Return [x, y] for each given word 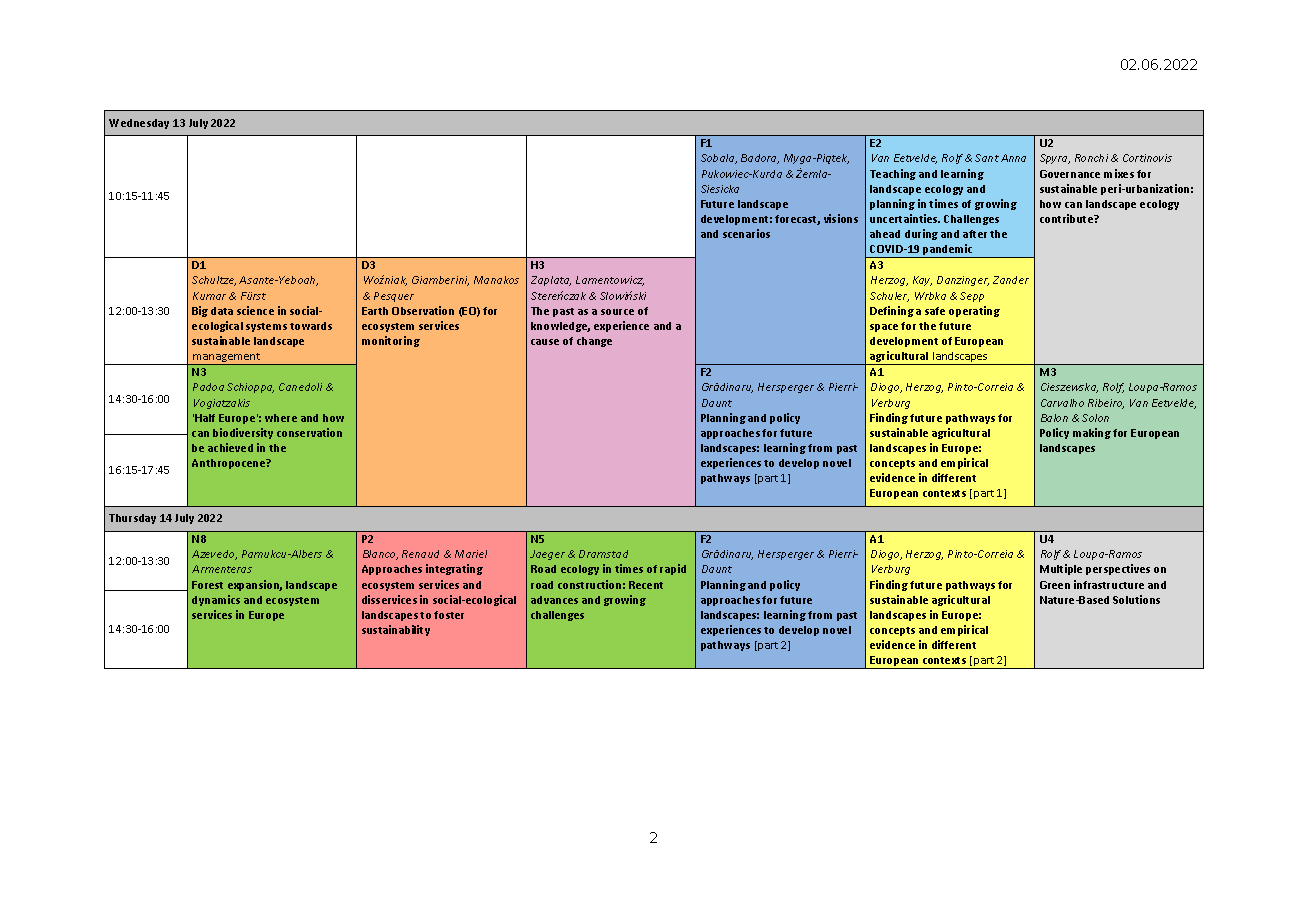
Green [1055, 585]
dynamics [216, 600]
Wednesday [139, 124]
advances [554, 600]
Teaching [893, 174]
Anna [1013, 158]
